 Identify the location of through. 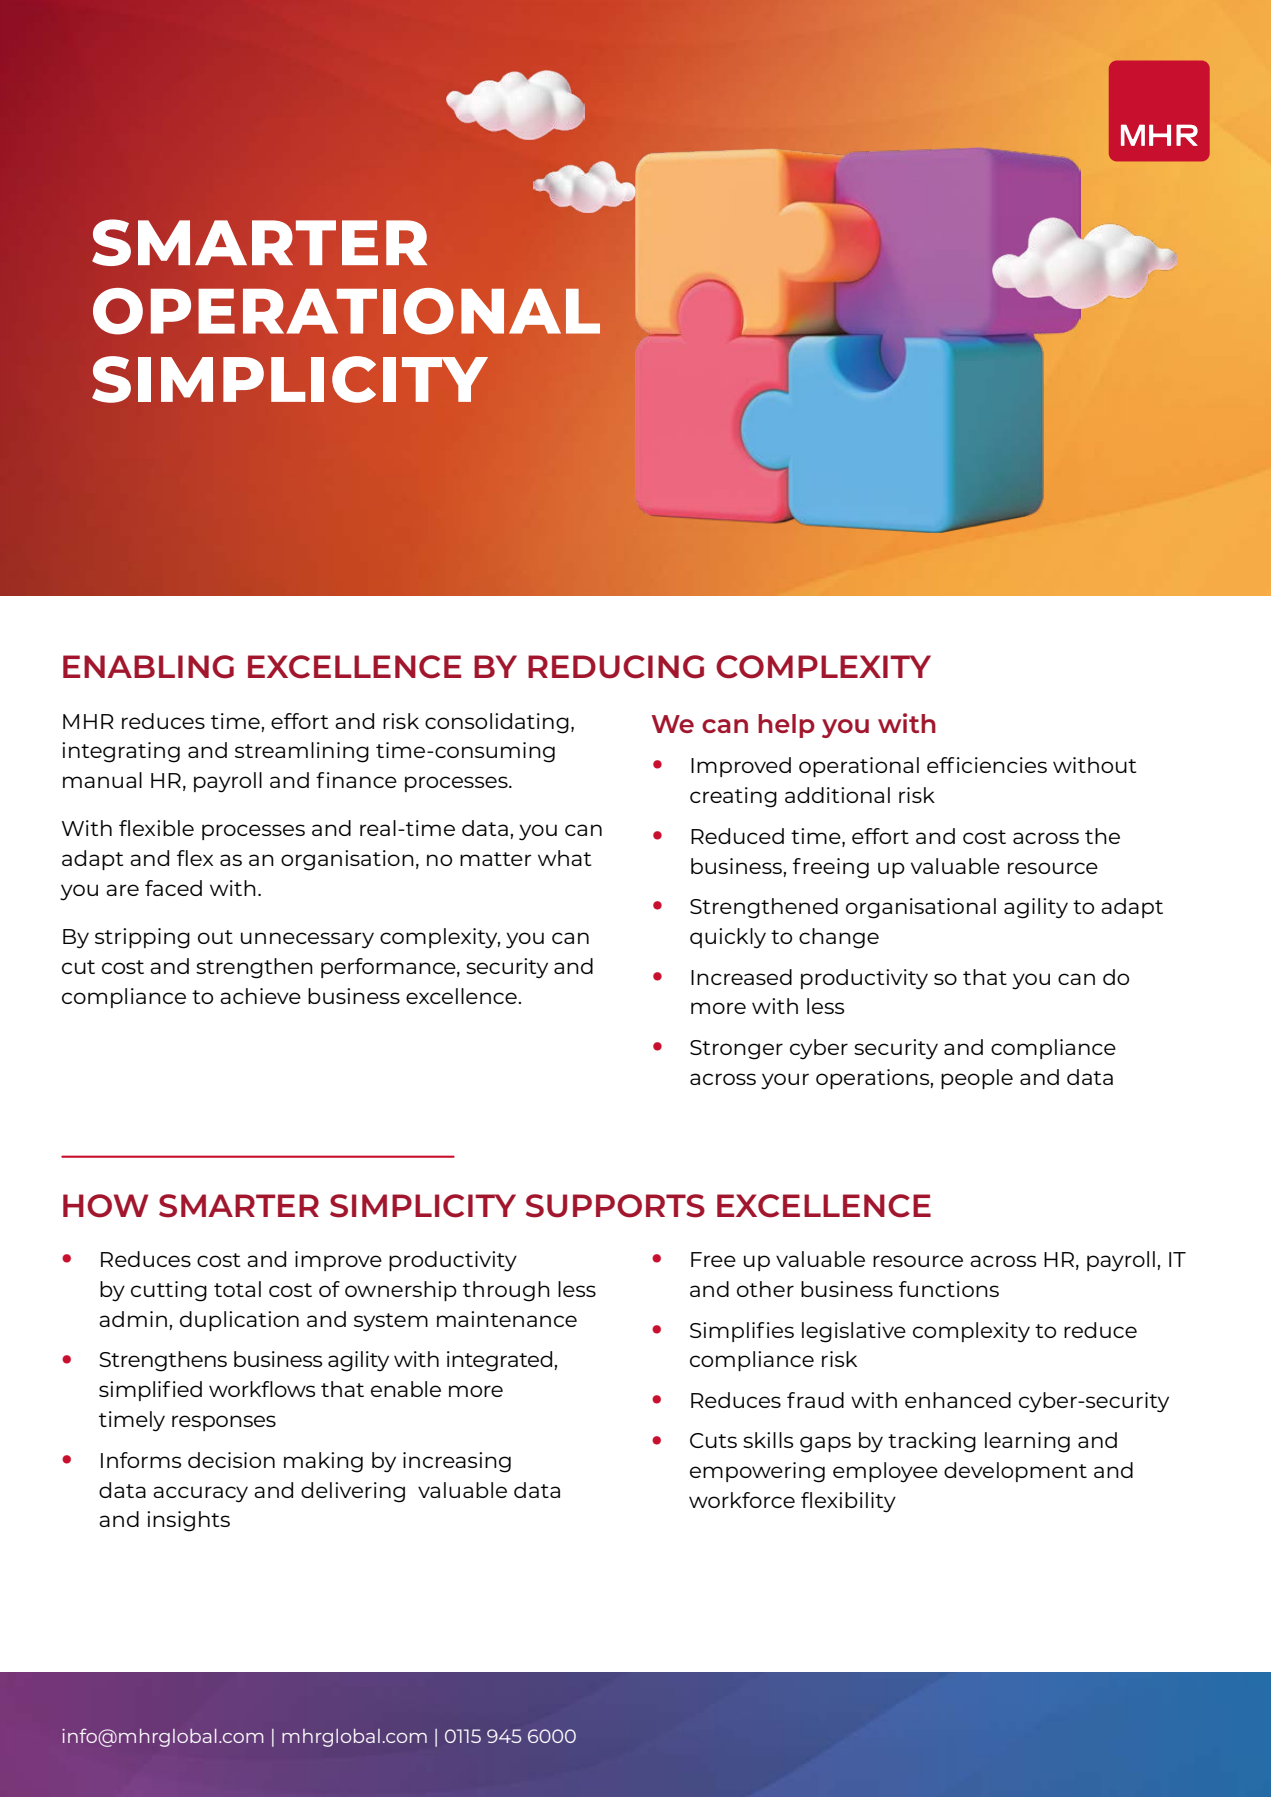
(506, 1291).
